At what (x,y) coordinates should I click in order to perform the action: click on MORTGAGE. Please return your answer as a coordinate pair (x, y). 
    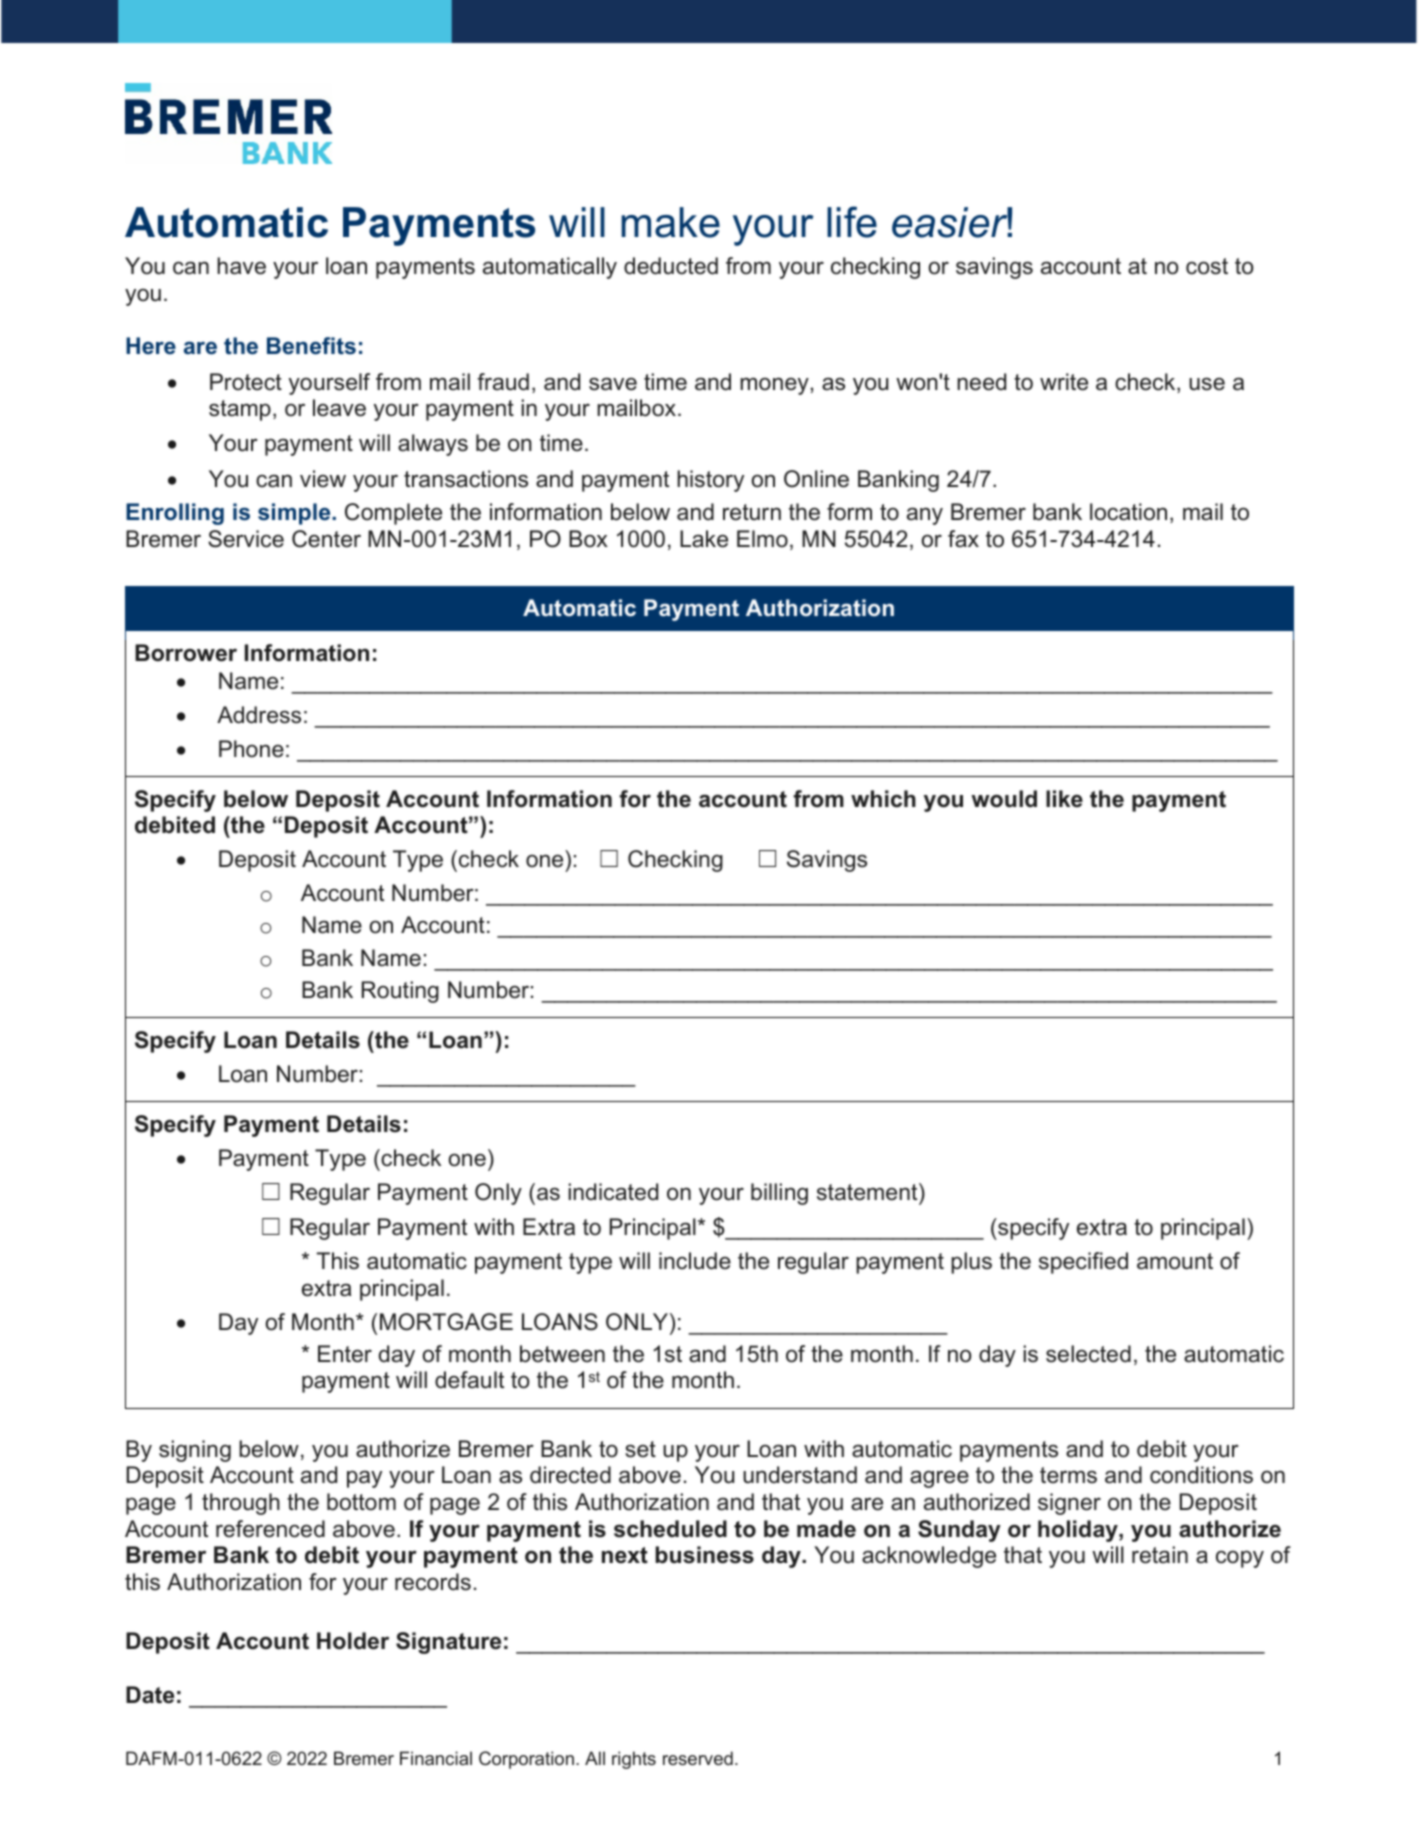
    Looking at the image, I should click on (446, 1322).
